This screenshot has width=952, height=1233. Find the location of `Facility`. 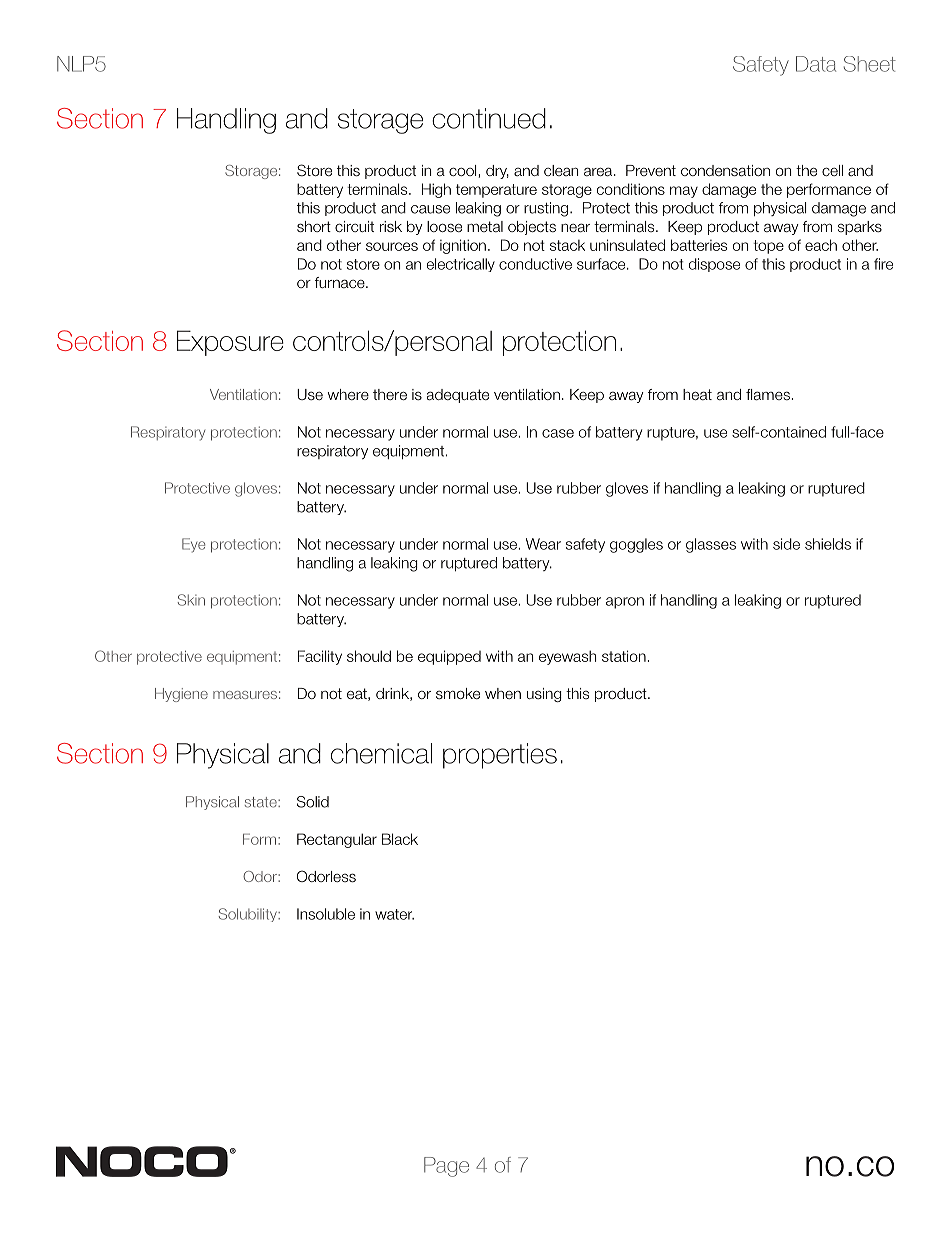

Facility is located at coordinates (320, 657).
